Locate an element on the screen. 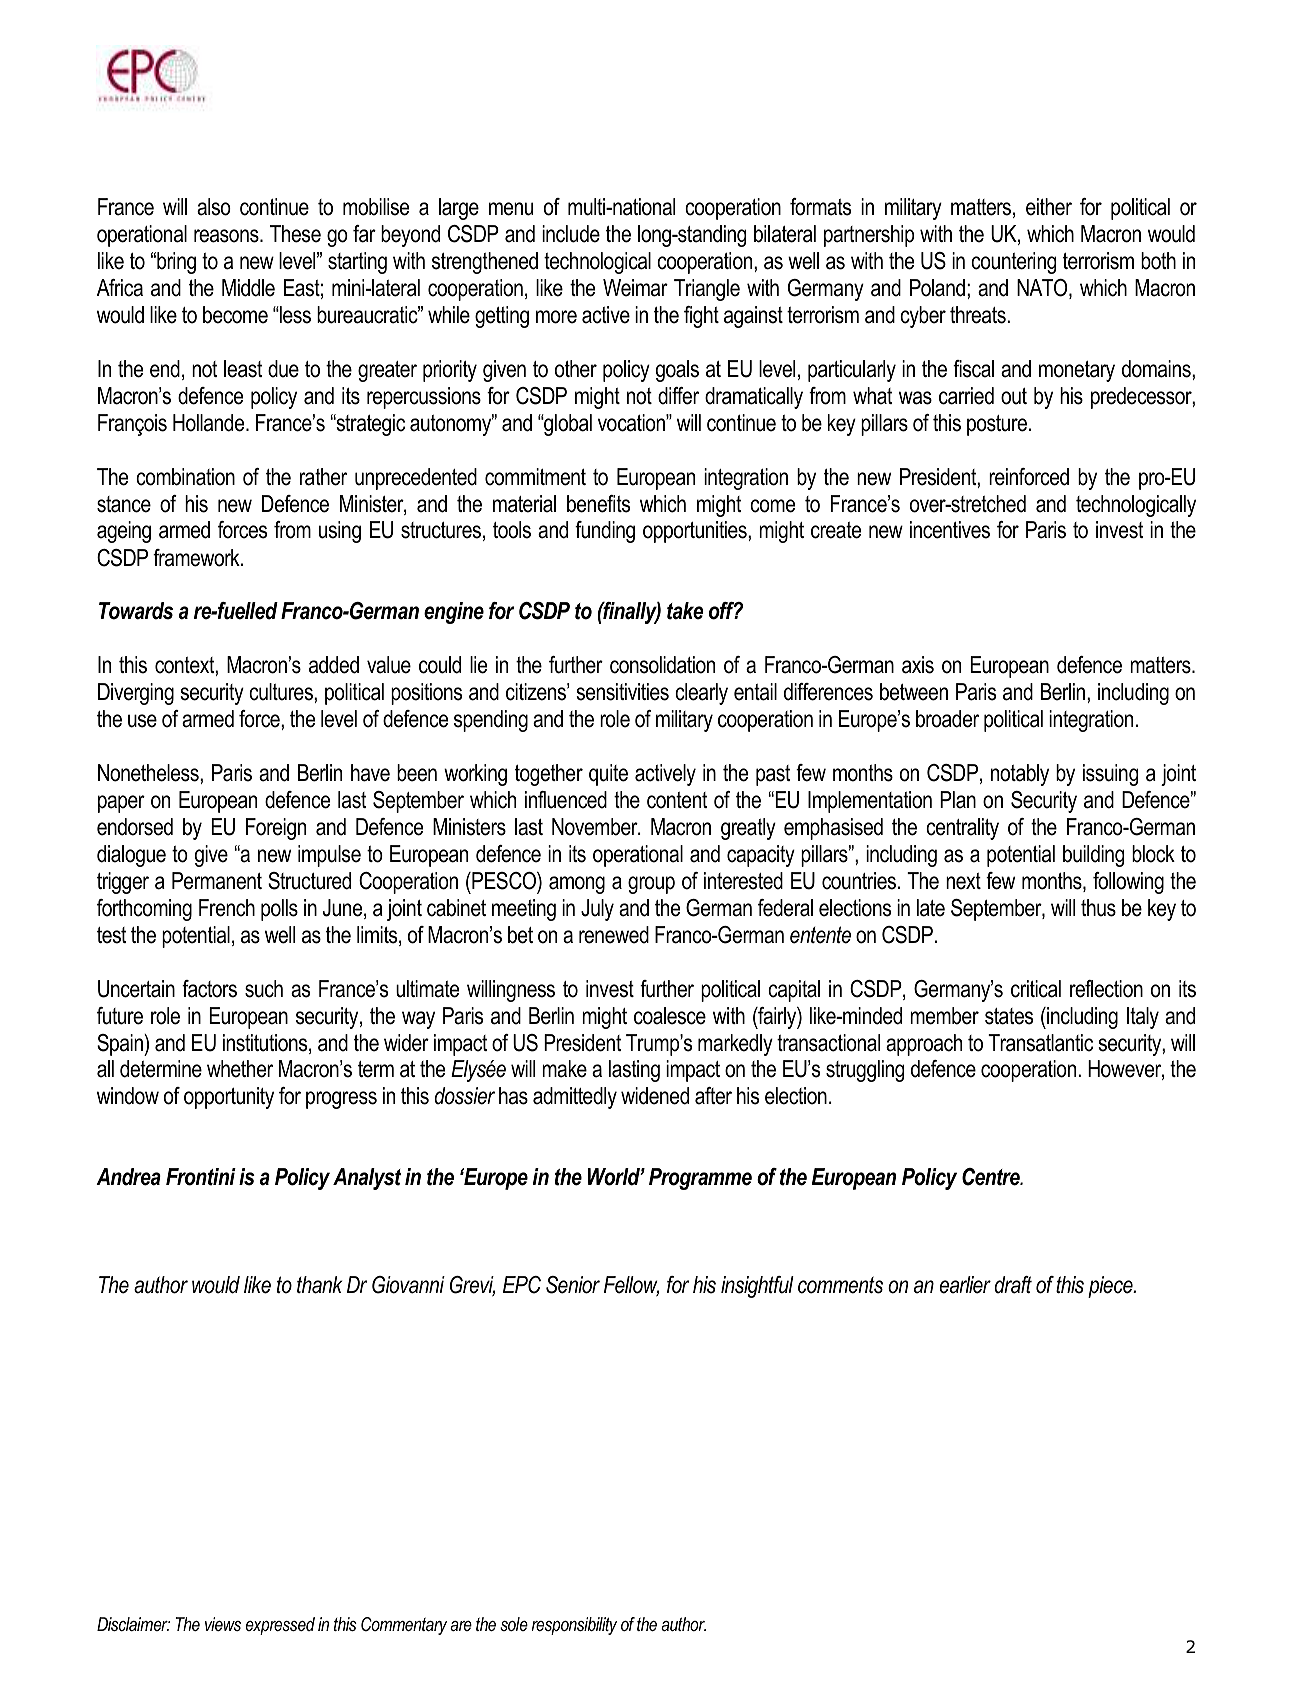 Image resolution: width=1307 pixels, height=1692 pixels. take is located at coordinates (685, 611).
